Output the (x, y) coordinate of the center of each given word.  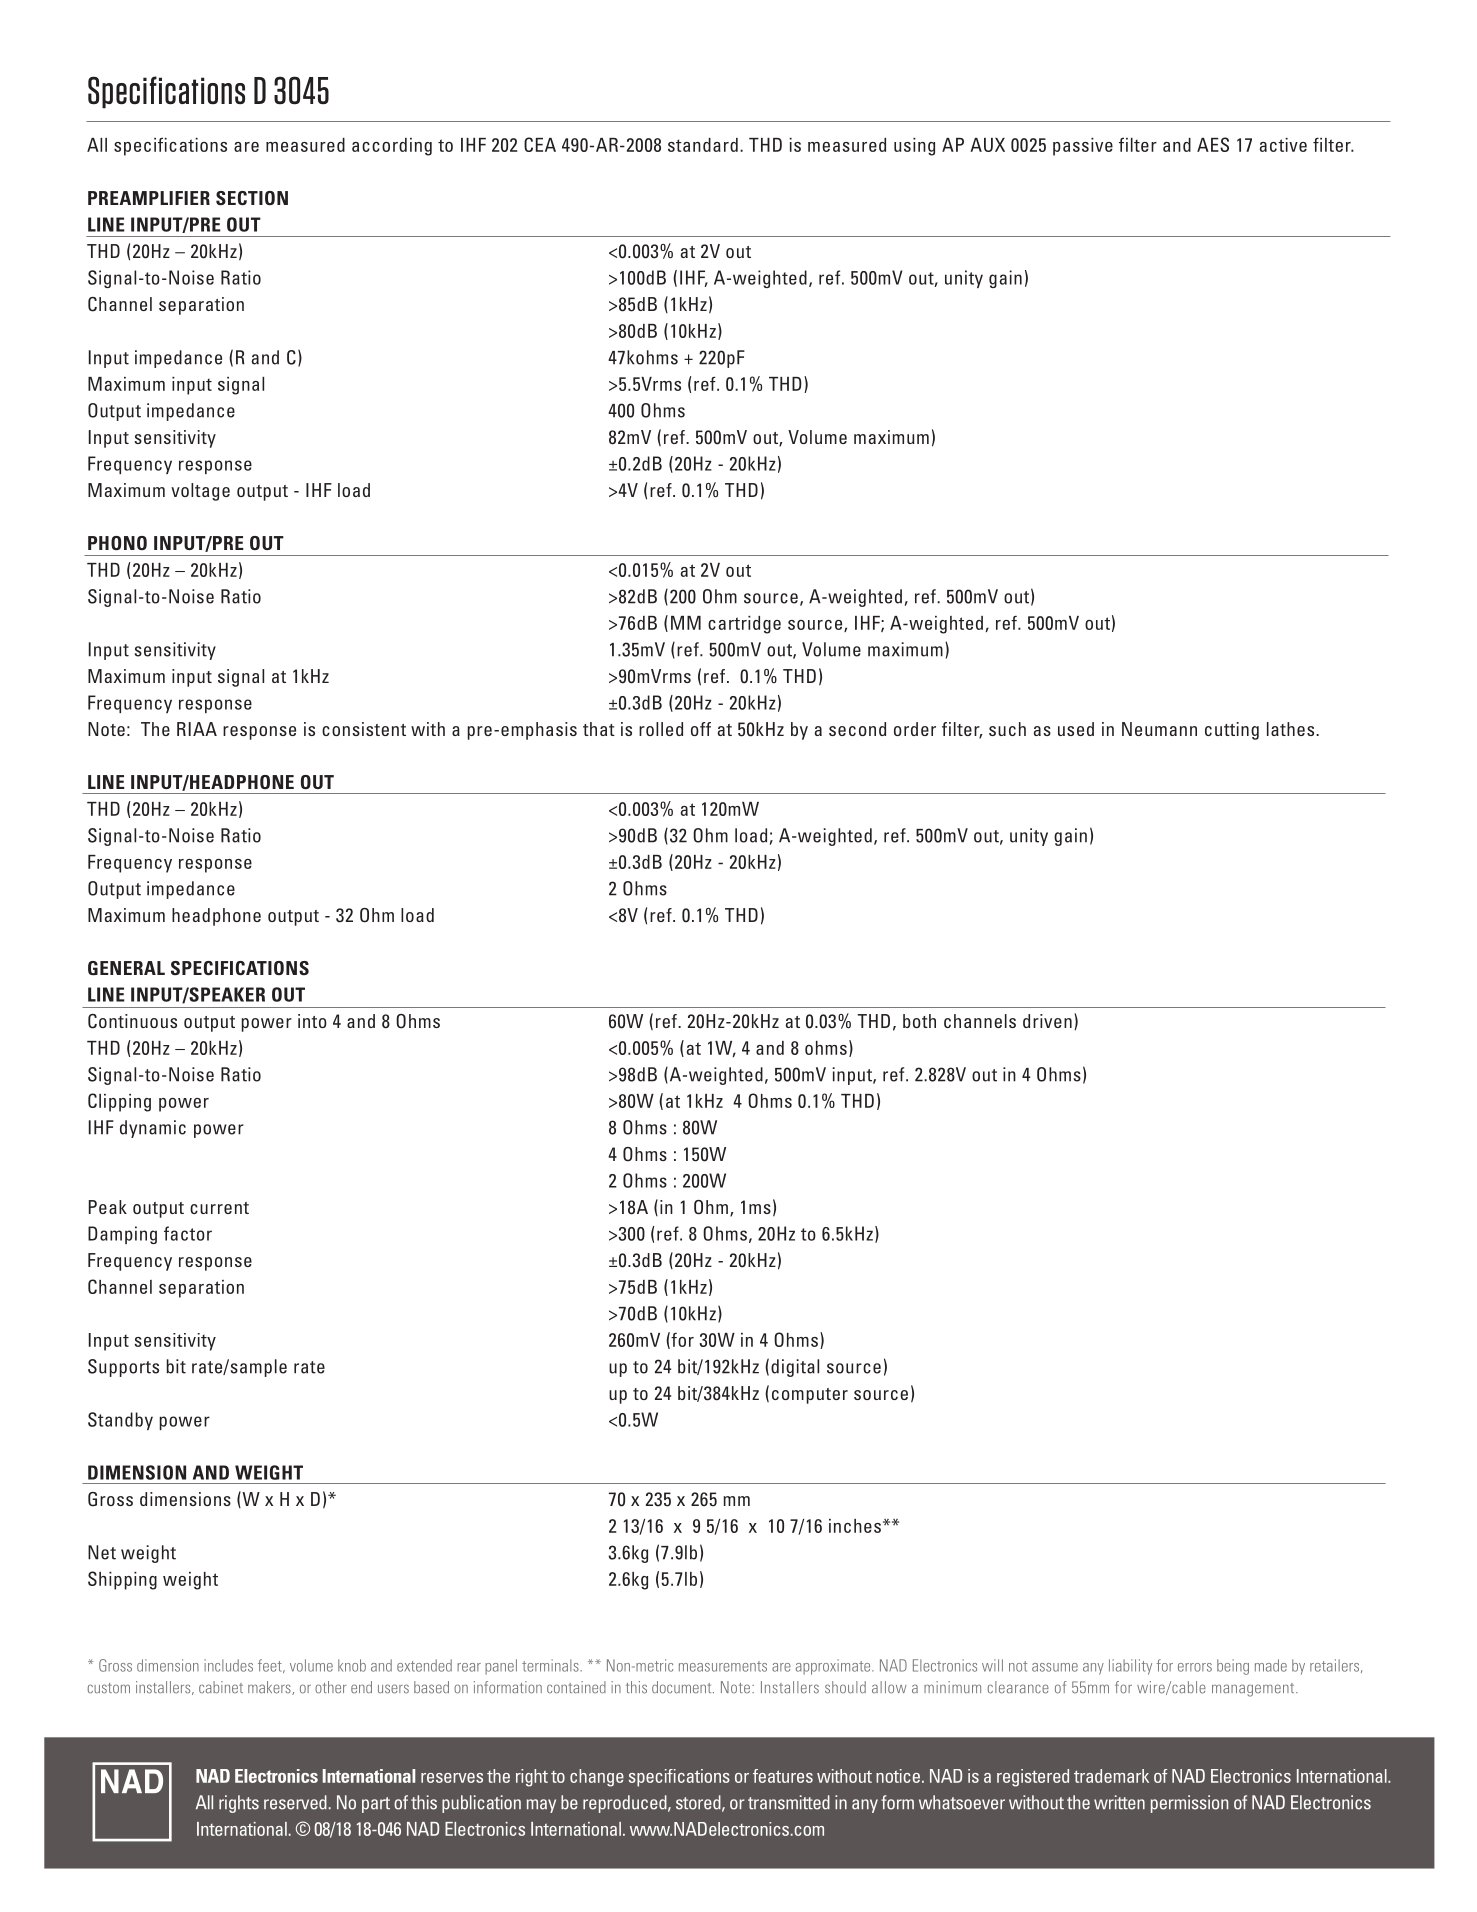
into (312, 1021)
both (919, 1021)
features (783, 1776)
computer (810, 1396)
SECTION (252, 198)
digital (795, 1368)
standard (703, 145)
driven (1047, 1021)
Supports (123, 1368)
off (701, 729)
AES (1213, 144)
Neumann (1159, 729)
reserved (295, 1802)
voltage (200, 492)
